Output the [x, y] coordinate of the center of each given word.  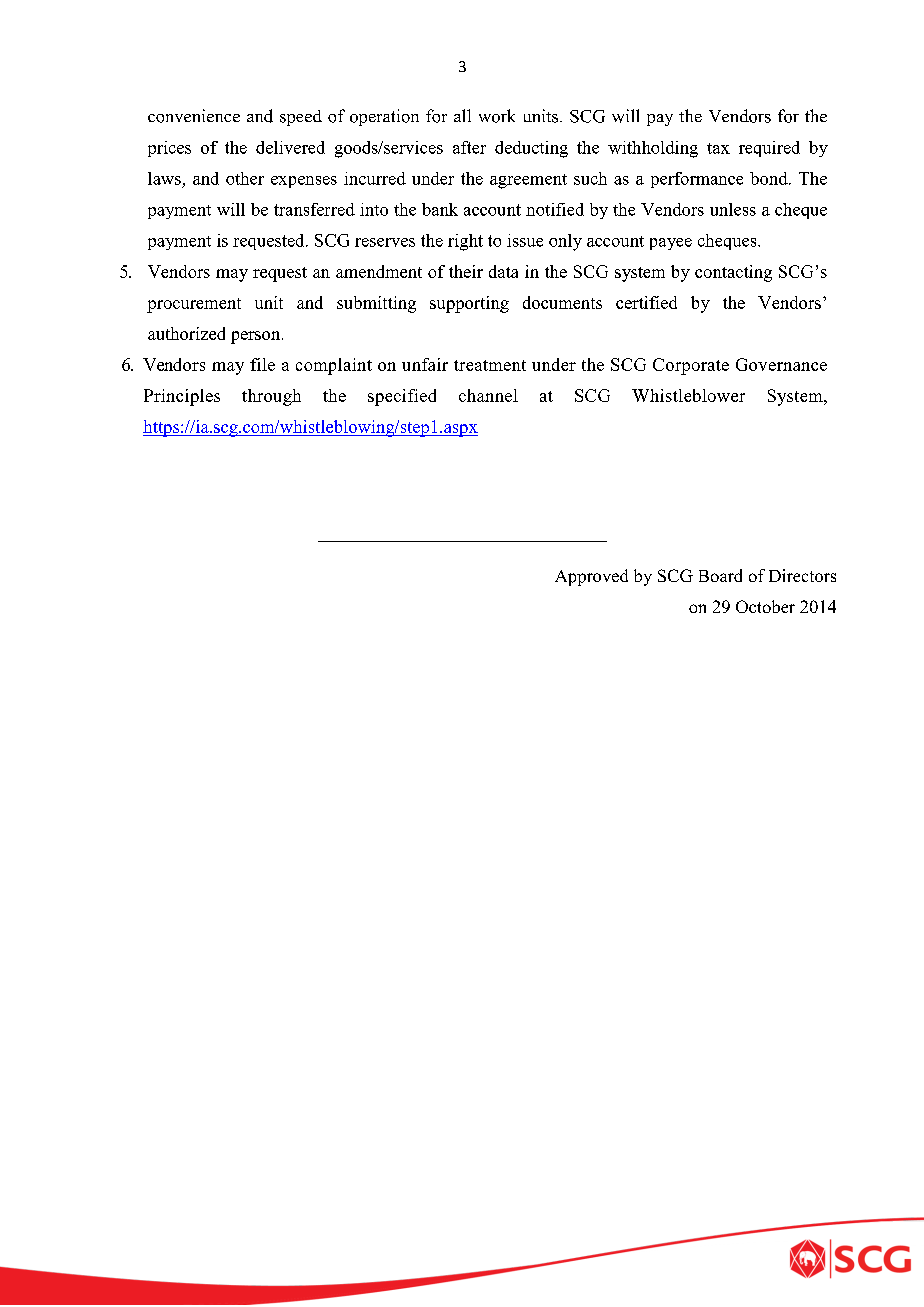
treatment [490, 365]
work [497, 116]
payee [671, 244]
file [262, 364]
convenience [194, 116]
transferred [314, 209]
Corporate [691, 366]
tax [718, 148]
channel [488, 395]
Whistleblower [688, 395]
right [465, 242]
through [271, 397]
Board [720, 575]
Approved [591, 577]
